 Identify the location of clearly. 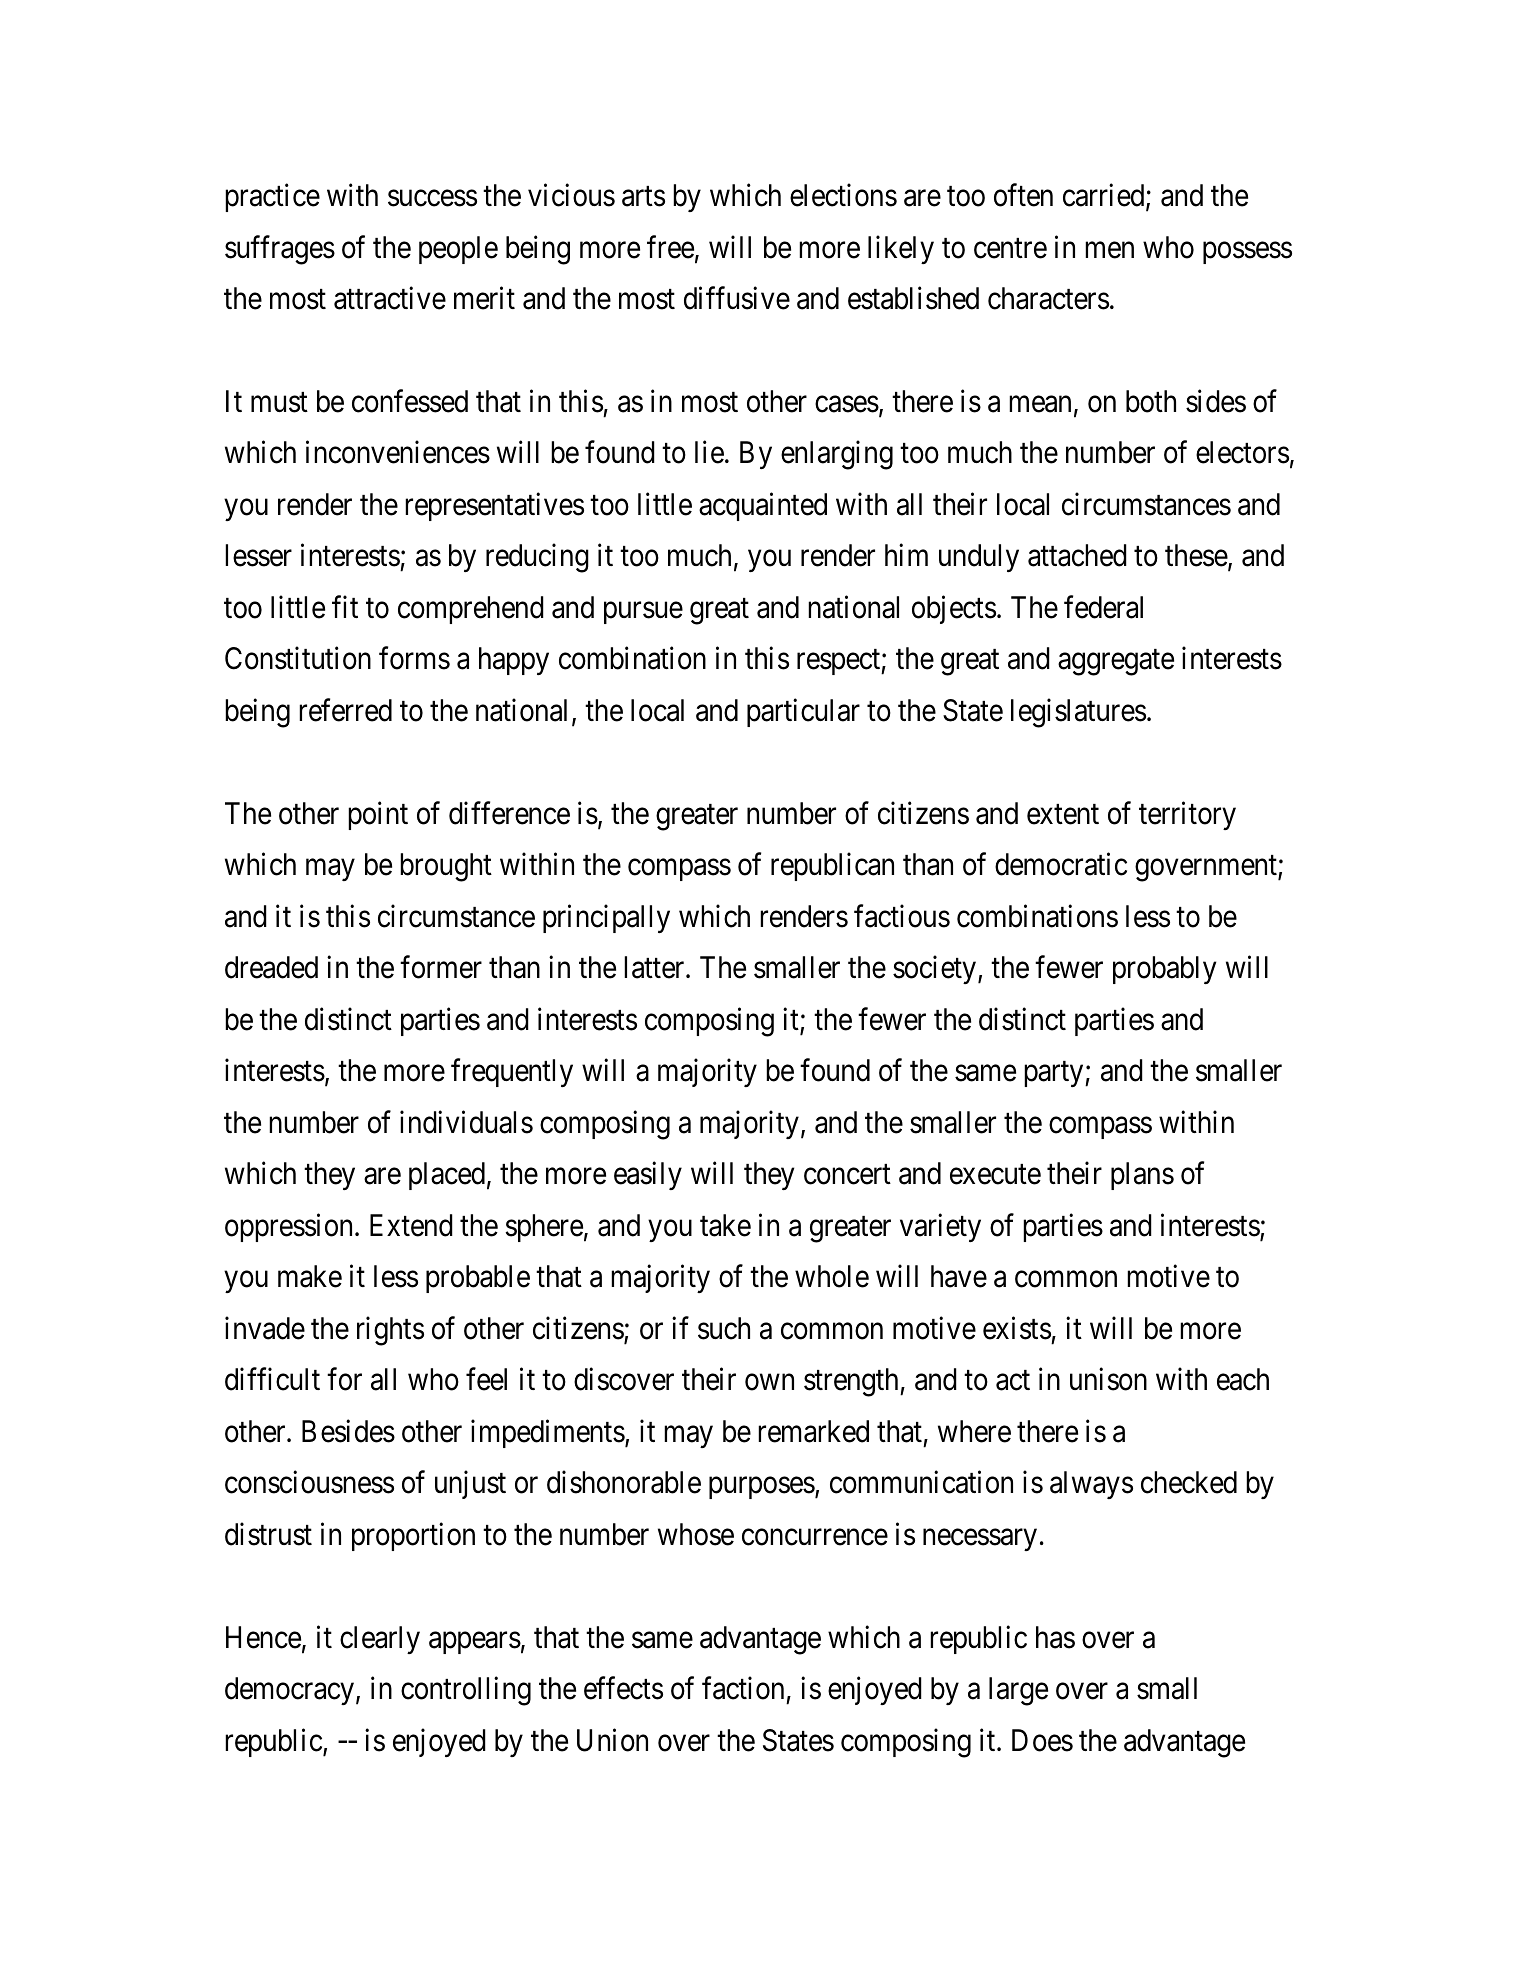
(380, 1640).
